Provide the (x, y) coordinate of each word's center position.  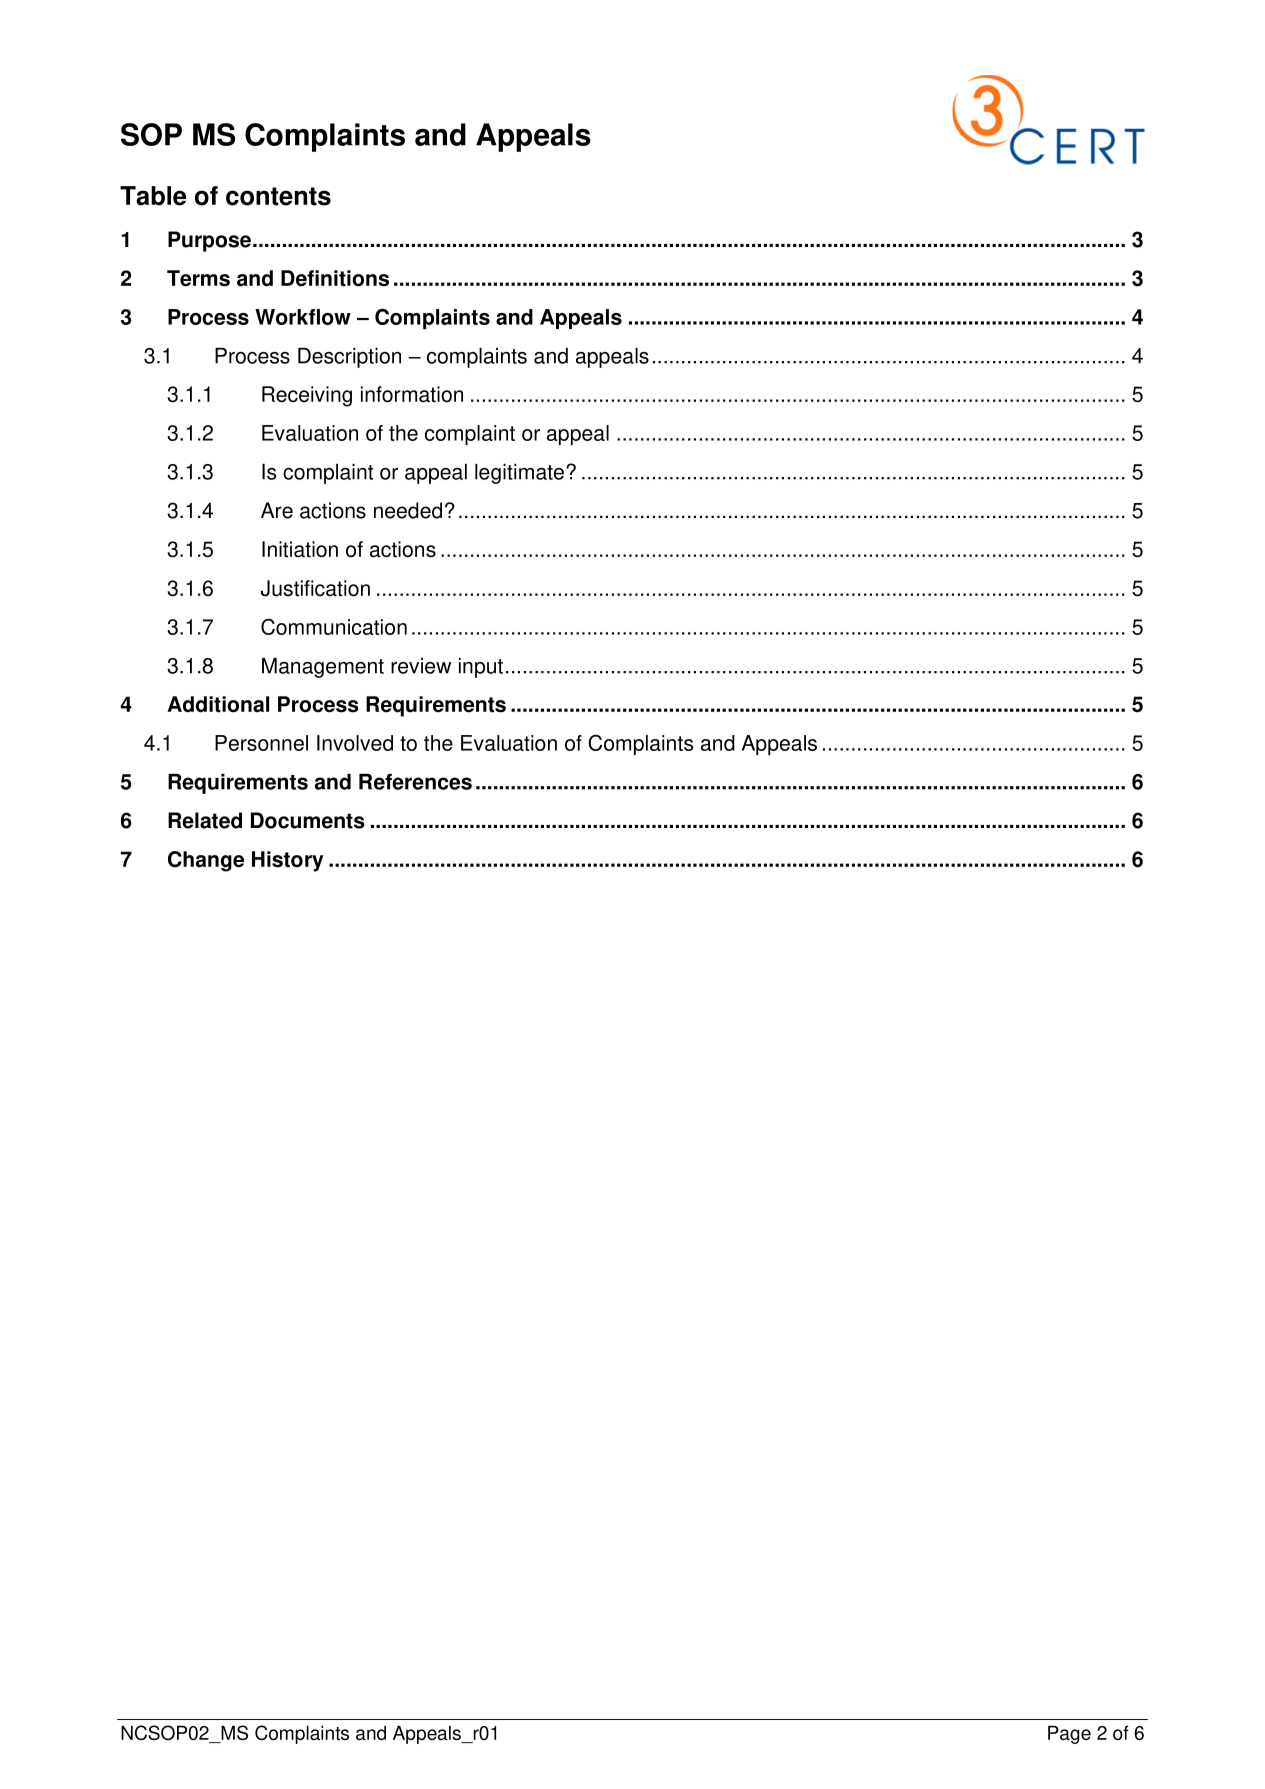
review (421, 666)
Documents (308, 820)
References (415, 782)
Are (277, 510)
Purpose (211, 241)
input (481, 668)
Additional (218, 704)
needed (408, 510)
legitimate (519, 474)
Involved (355, 743)
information (412, 394)
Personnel (261, 743)
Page (1069, 1734)
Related (205, 820)
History (287, 861)
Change (206, 861)
